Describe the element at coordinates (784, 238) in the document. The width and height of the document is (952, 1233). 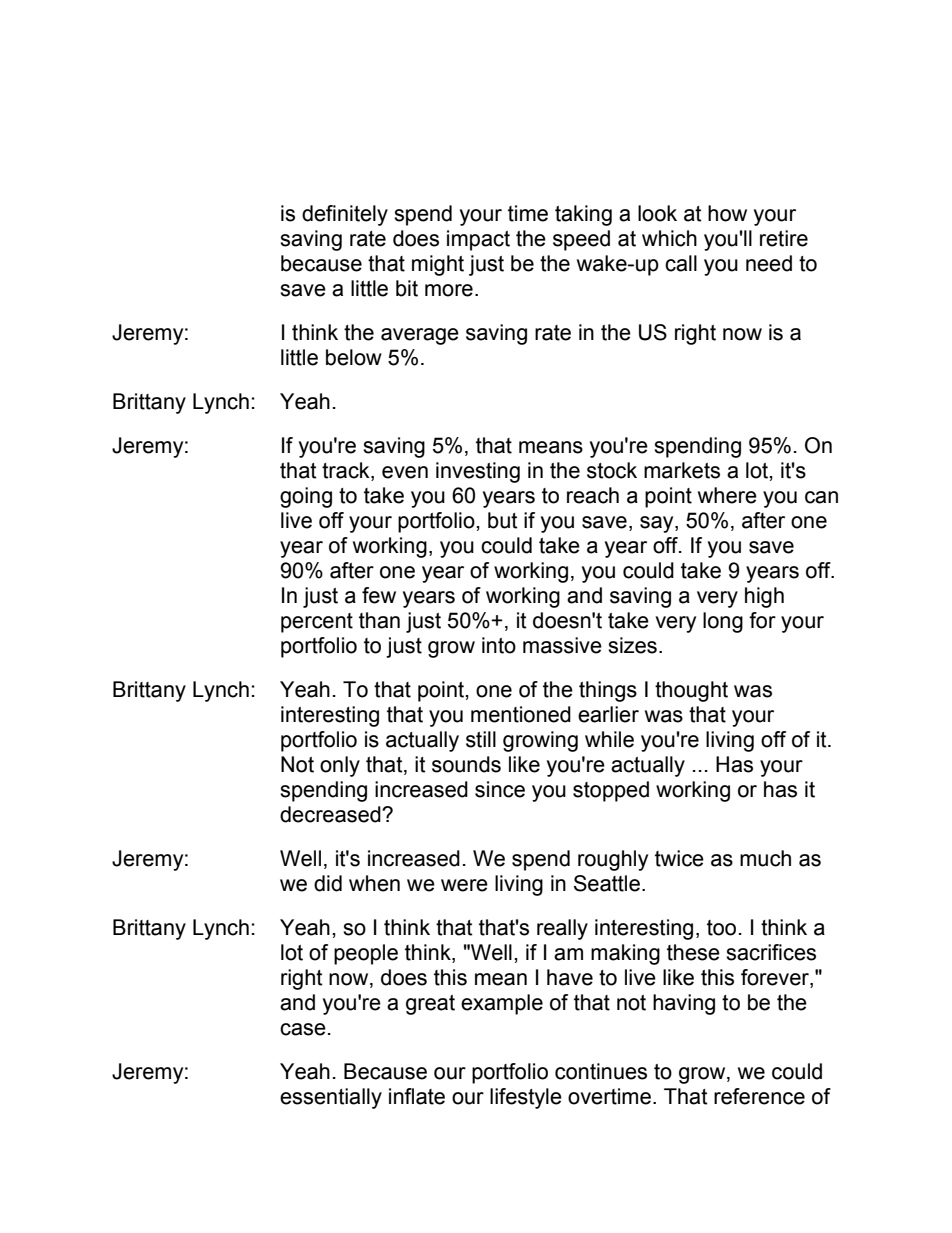
I see `retire` at that location.
